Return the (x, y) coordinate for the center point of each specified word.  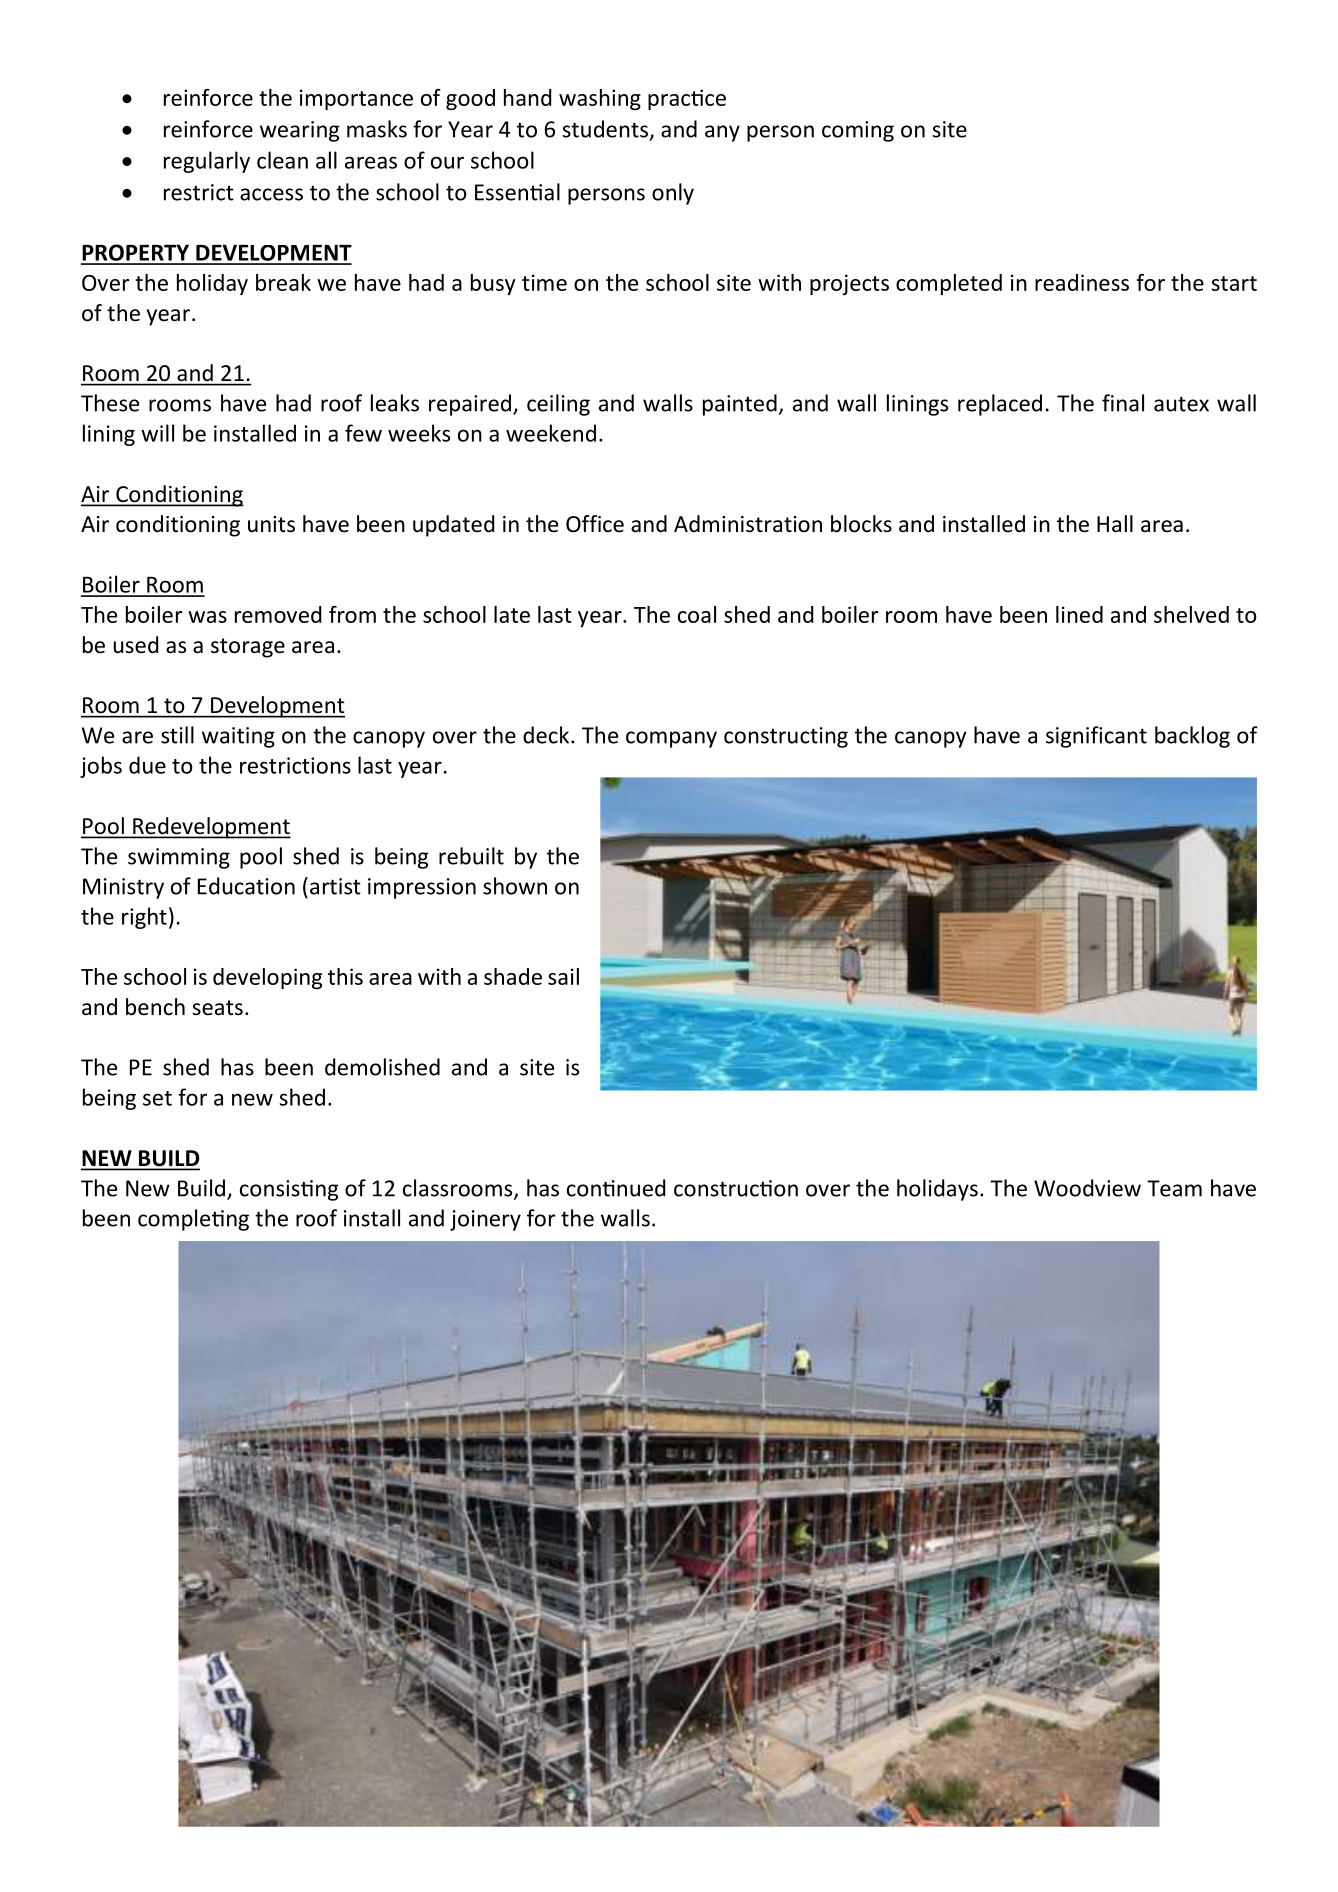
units (271, 524)
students (605, 129)
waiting (238, 737)
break (283, 282)
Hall (1115, 523)
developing (267, 978)
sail (563, 976)
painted (740, 405)
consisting (289, 1190)
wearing (299, 131)
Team (1174, 1188)
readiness (1082, 282)
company (671, 739)
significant (1096, 737)
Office (595, 524)
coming (858, 131)
